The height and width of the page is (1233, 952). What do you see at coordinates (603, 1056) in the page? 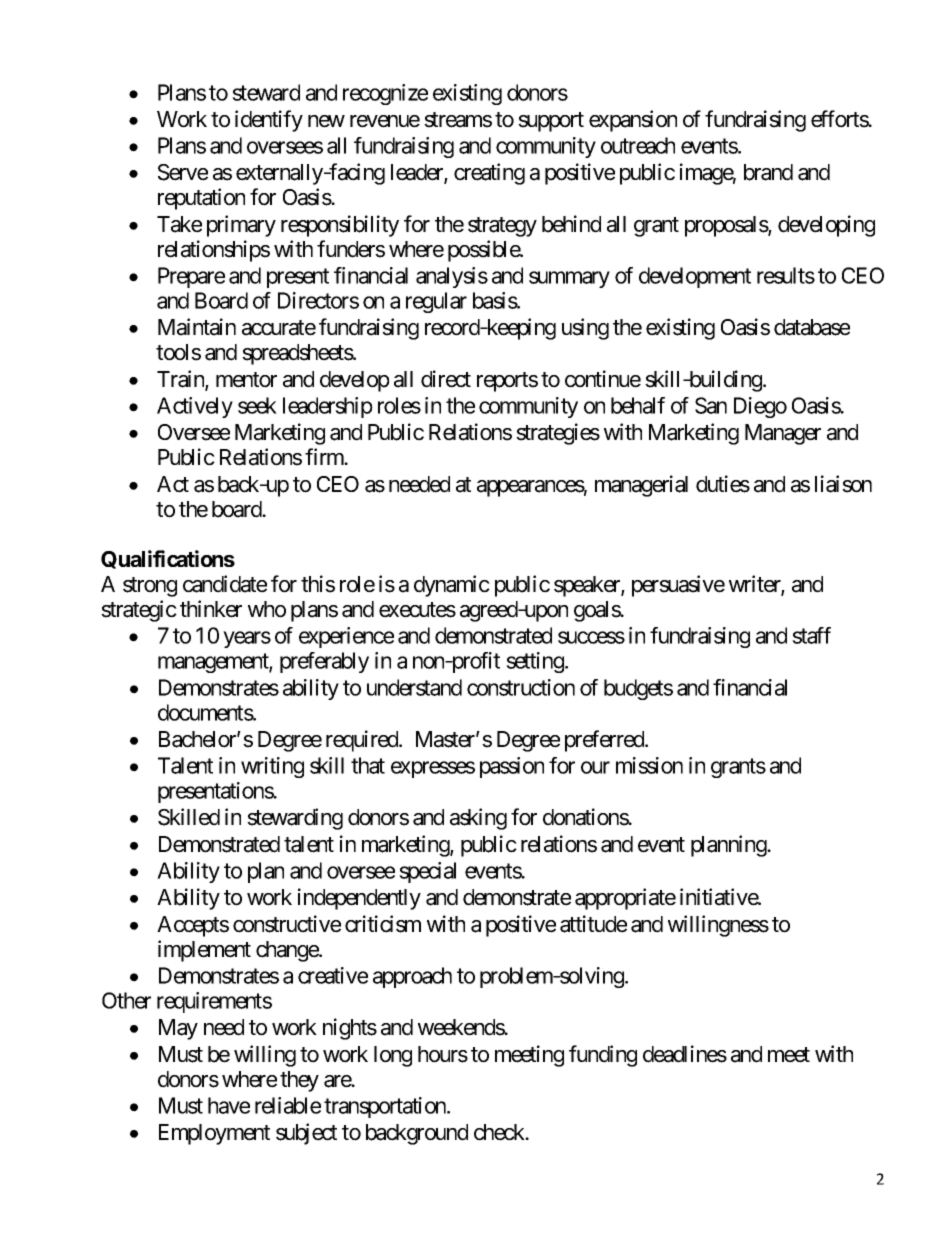
I see `funding` at bounding box center [603, 1056].
